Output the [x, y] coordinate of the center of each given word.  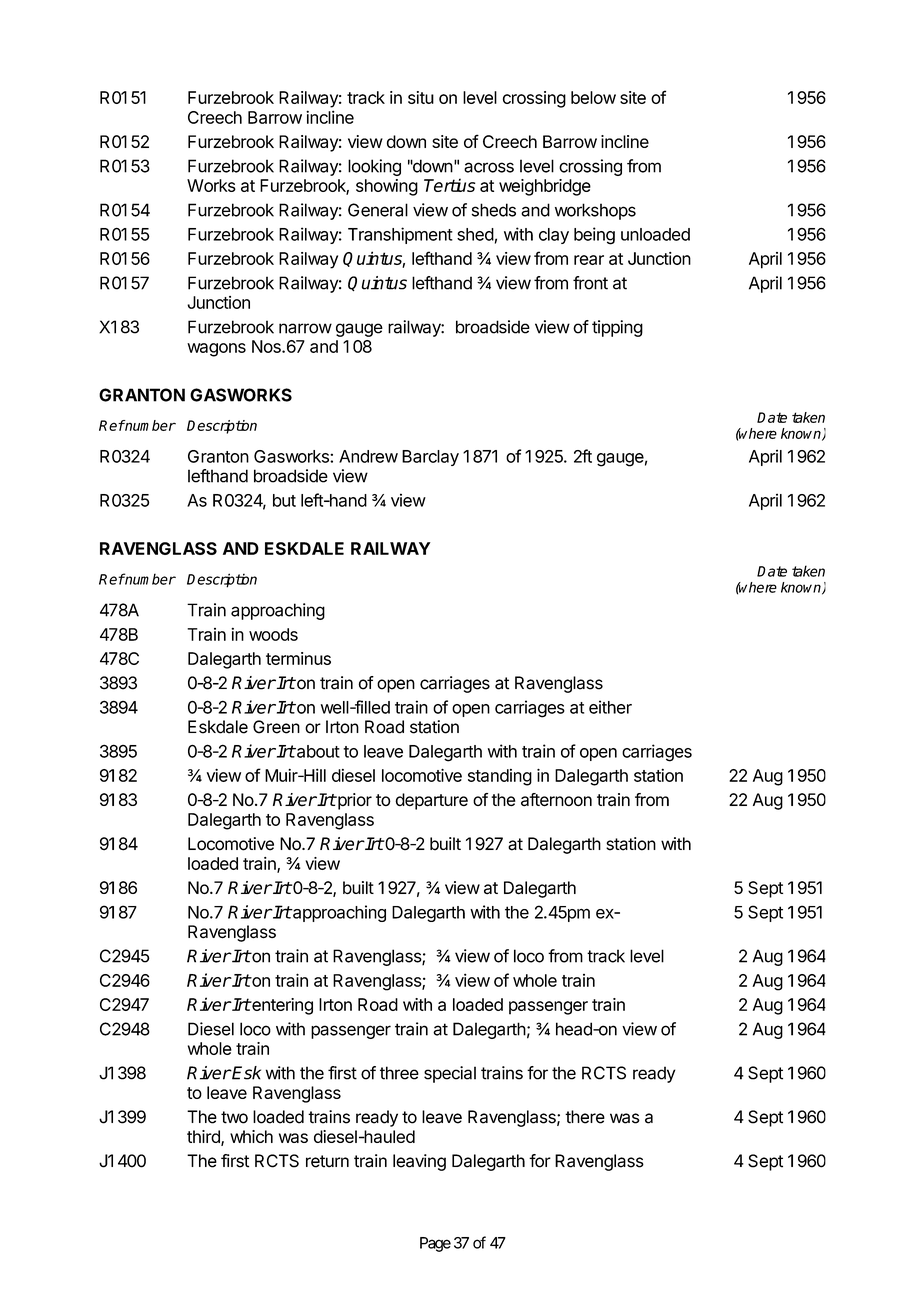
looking [374, 167]
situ [421, 97]
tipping [617, 328]
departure [431, 801]
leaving [419, 1162]
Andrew [368, 456]
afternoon [556, 800]
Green [276, 727]
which [251, 1136]
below [593, 97]
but [284, 500]
